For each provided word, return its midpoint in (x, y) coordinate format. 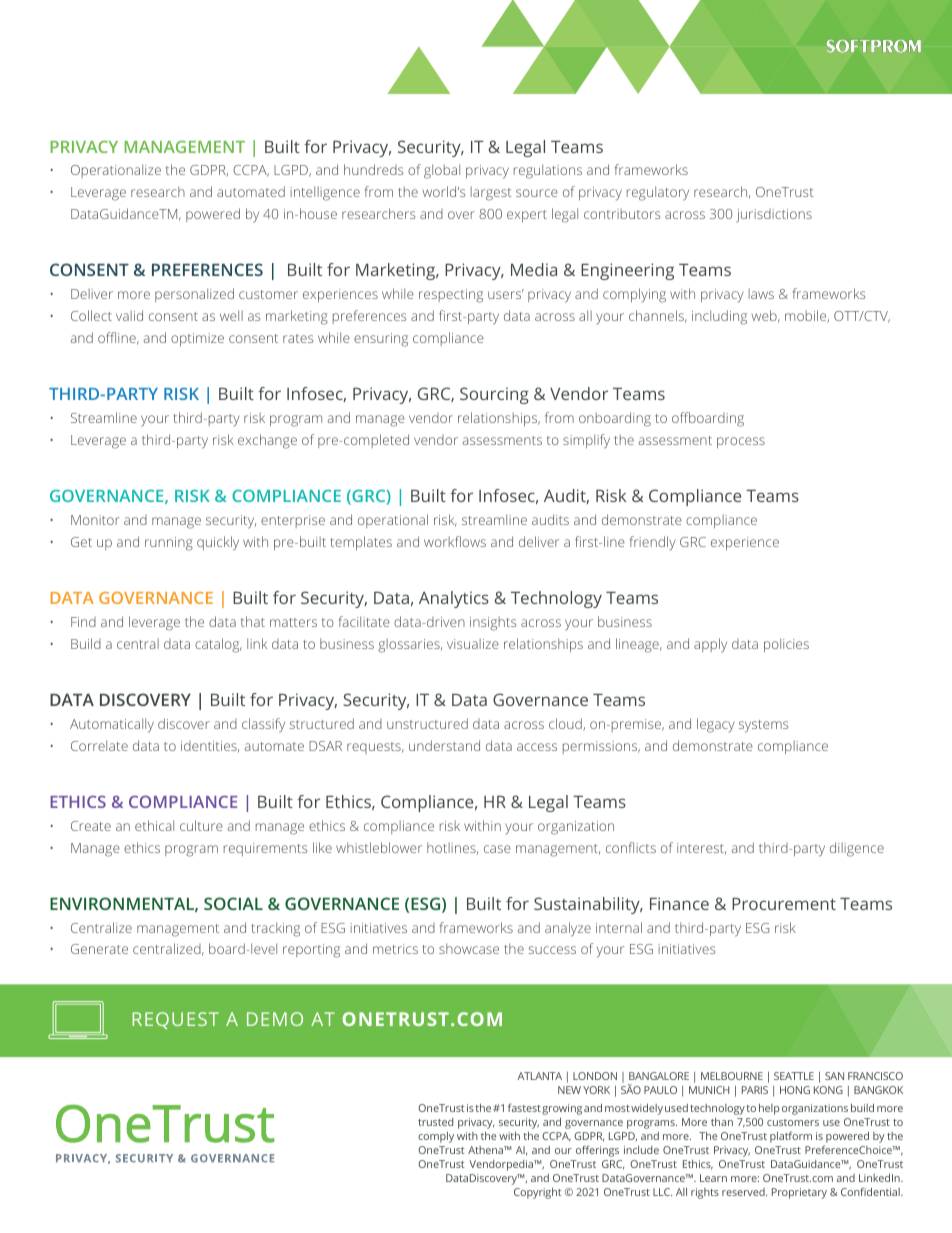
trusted (435, 1122)
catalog (218, 645)
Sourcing (494, 395)
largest (491, 193)
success (552, 950)
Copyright (537, 1193)
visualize (473, 643)
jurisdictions (774, 215)
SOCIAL (233, 903)
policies (786, 645)
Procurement (784, 904)
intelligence (325, 193)
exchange (267, 441)
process (741, 442)
